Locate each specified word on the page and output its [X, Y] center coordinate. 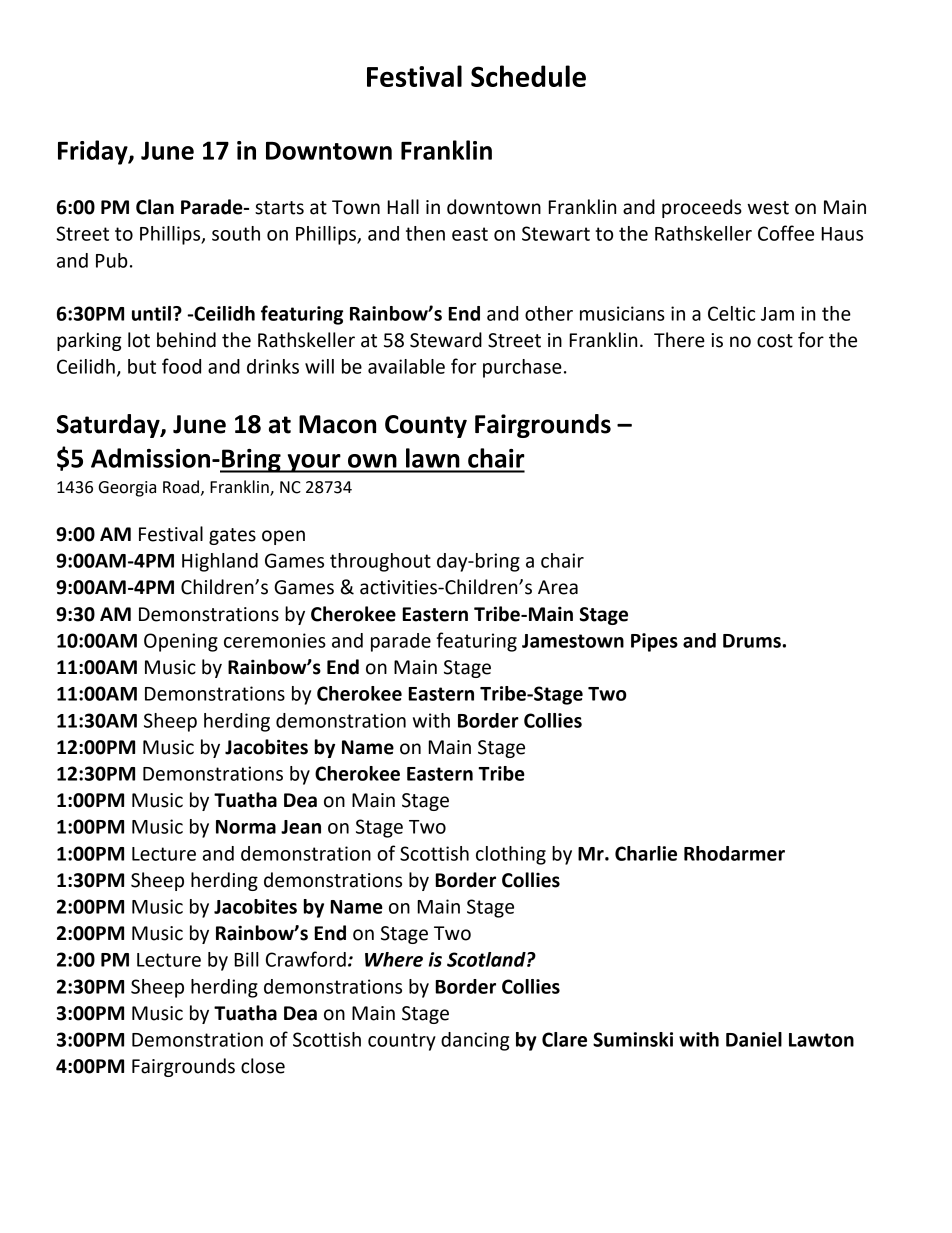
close [263, 1066]
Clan [155, 207]
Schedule [528, 76]
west [768, 208]
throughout [380, 562]
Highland [220, 562]
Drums [752, 641]
